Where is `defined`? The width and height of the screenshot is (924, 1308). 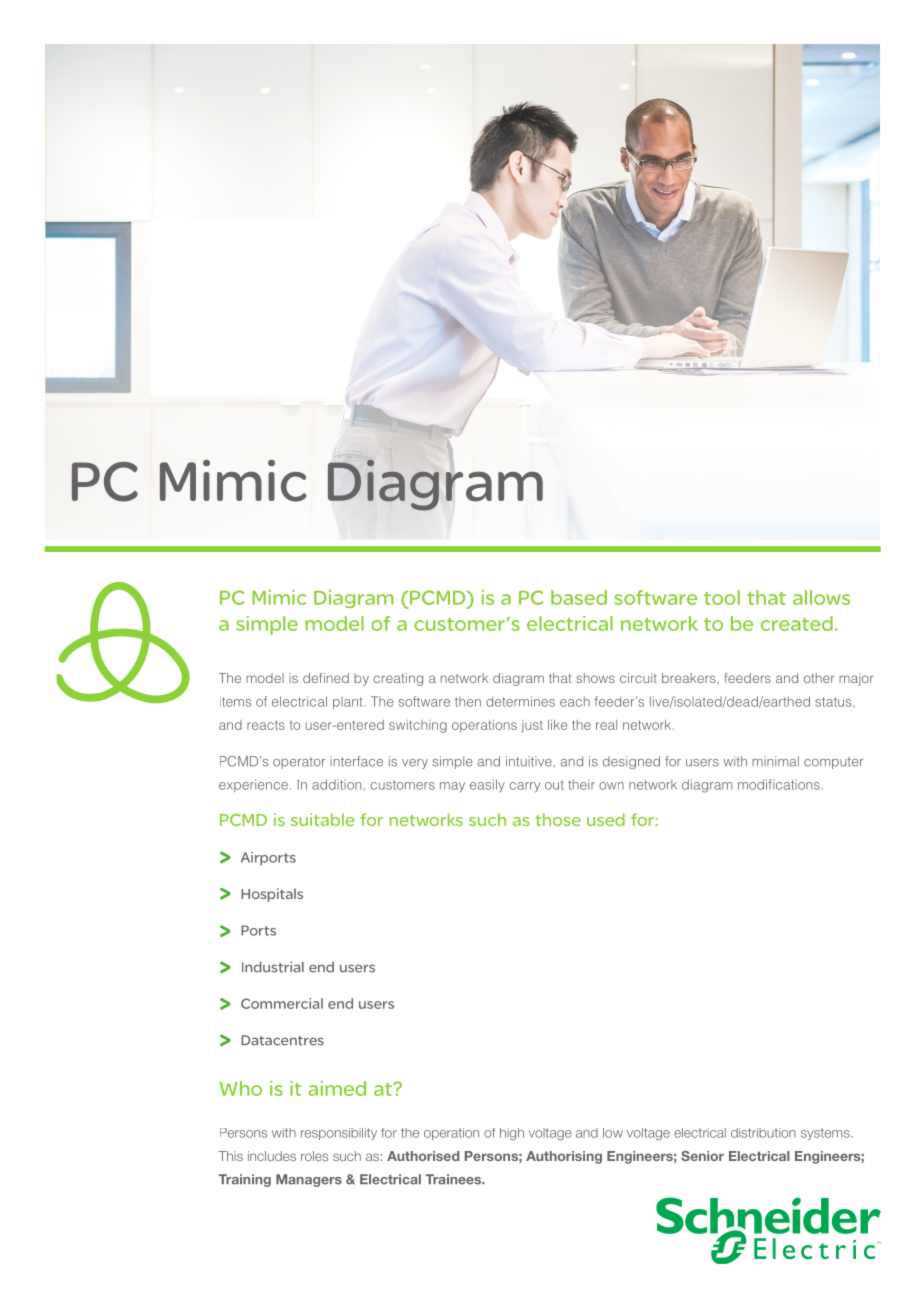
defined is located at coordinates (326, 678).
